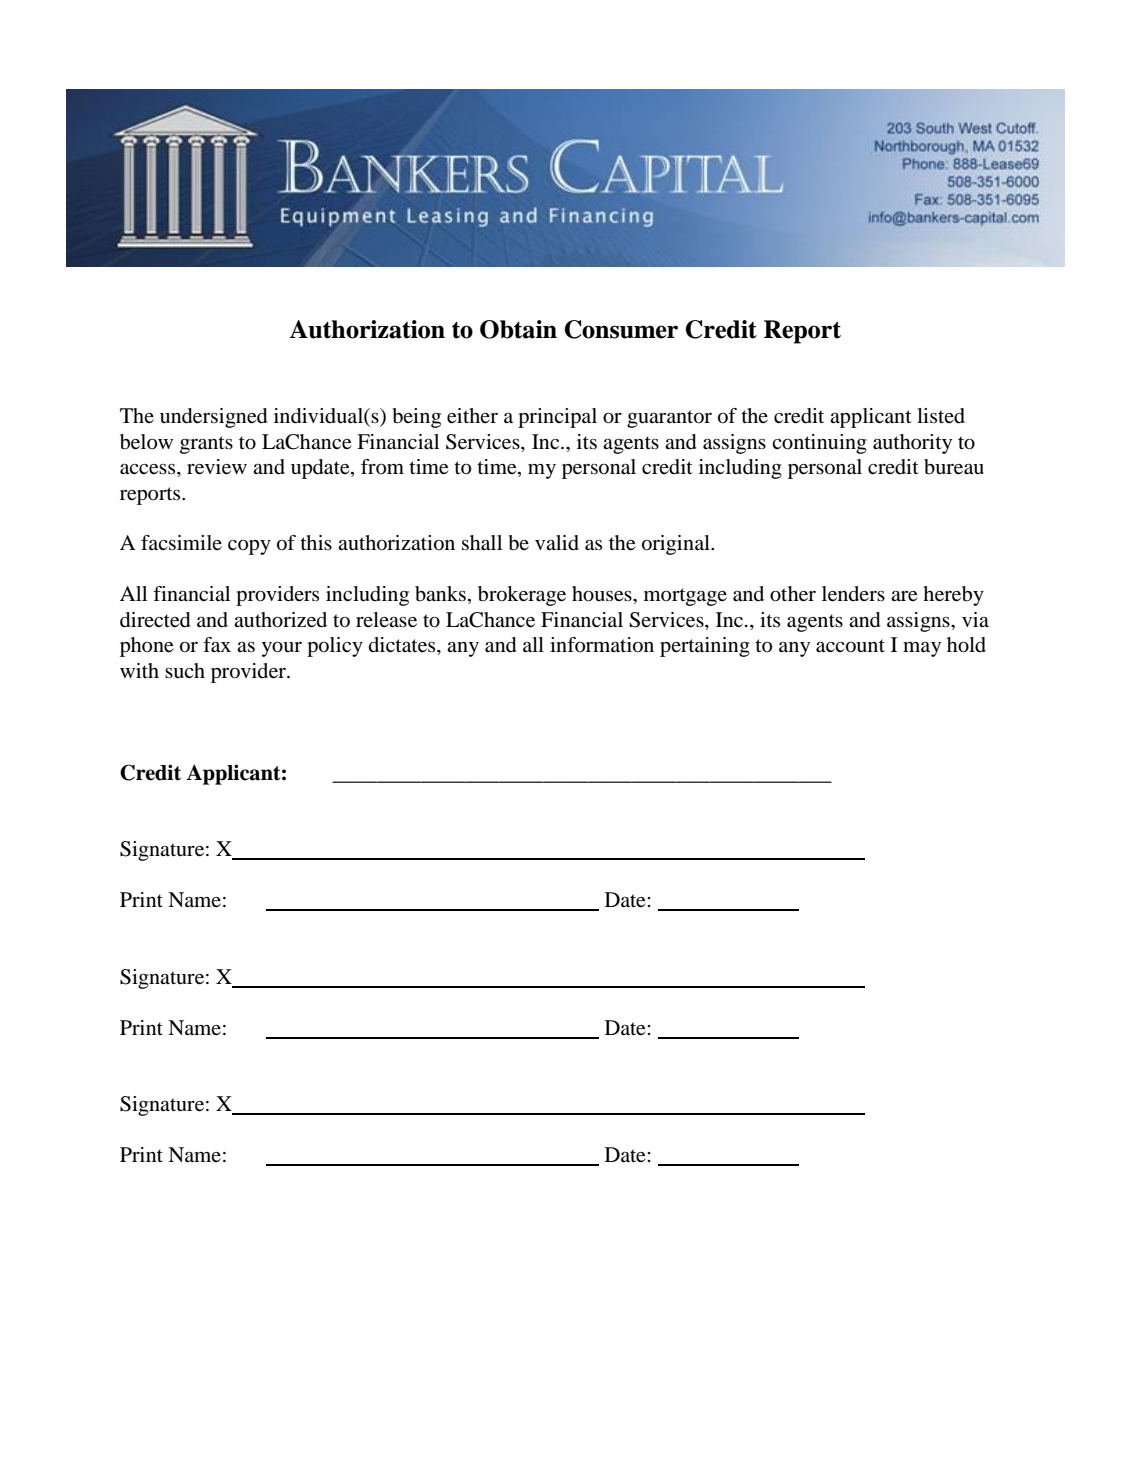 The image size is (1131, 1463). Describe the element at coordinates (282, 649) in the page. I see `your` at that location.
